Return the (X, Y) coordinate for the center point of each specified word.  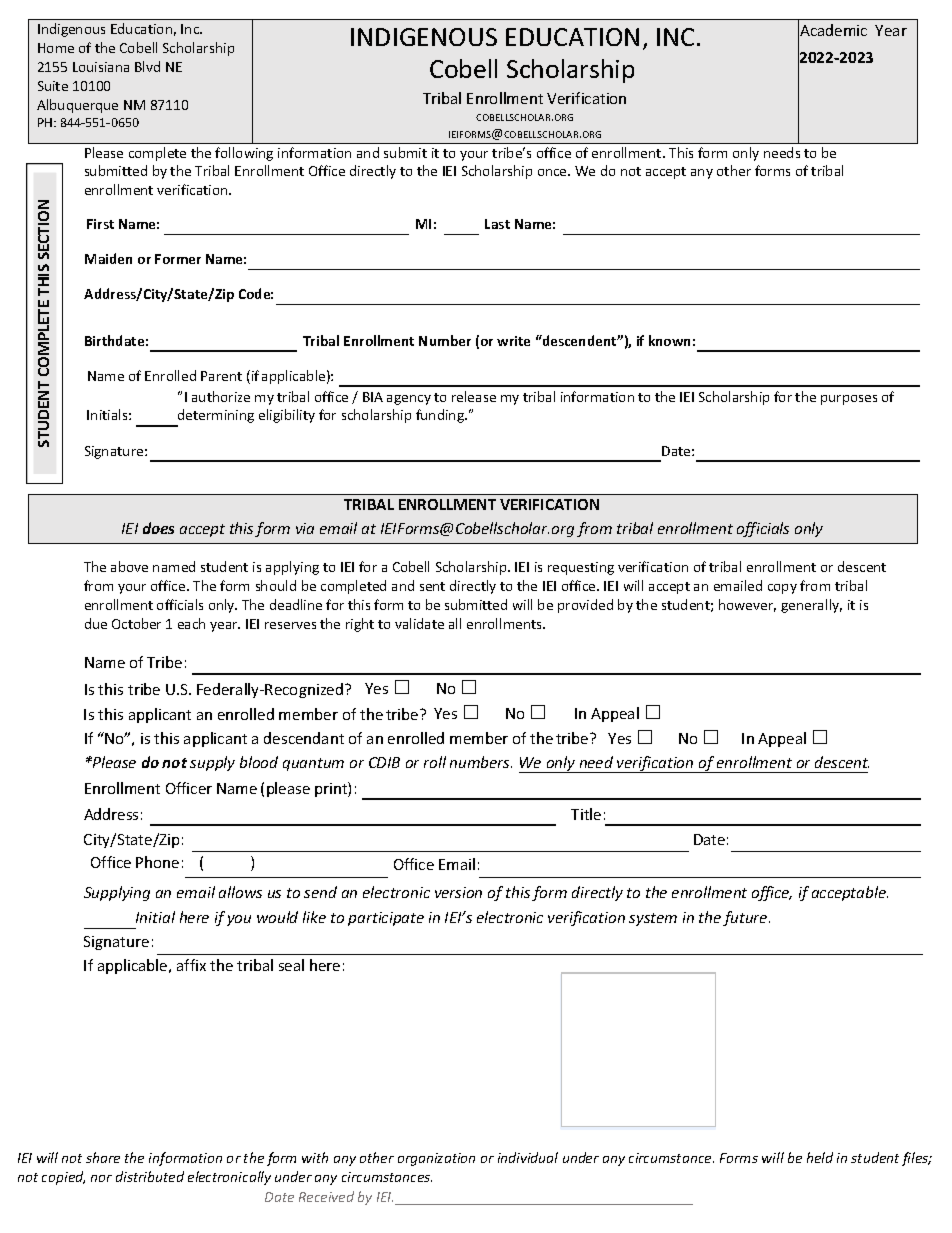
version (458, 892)
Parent (221, 376)
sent (432, 586)
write (513, 341)
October (136, 623)
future (746, 918)
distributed (150, 1176)
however (747, 605)
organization (436, 1159)
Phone (157, 862)
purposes (849, 400)
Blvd (147, 66)
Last (497, 224)
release (474, 396)
